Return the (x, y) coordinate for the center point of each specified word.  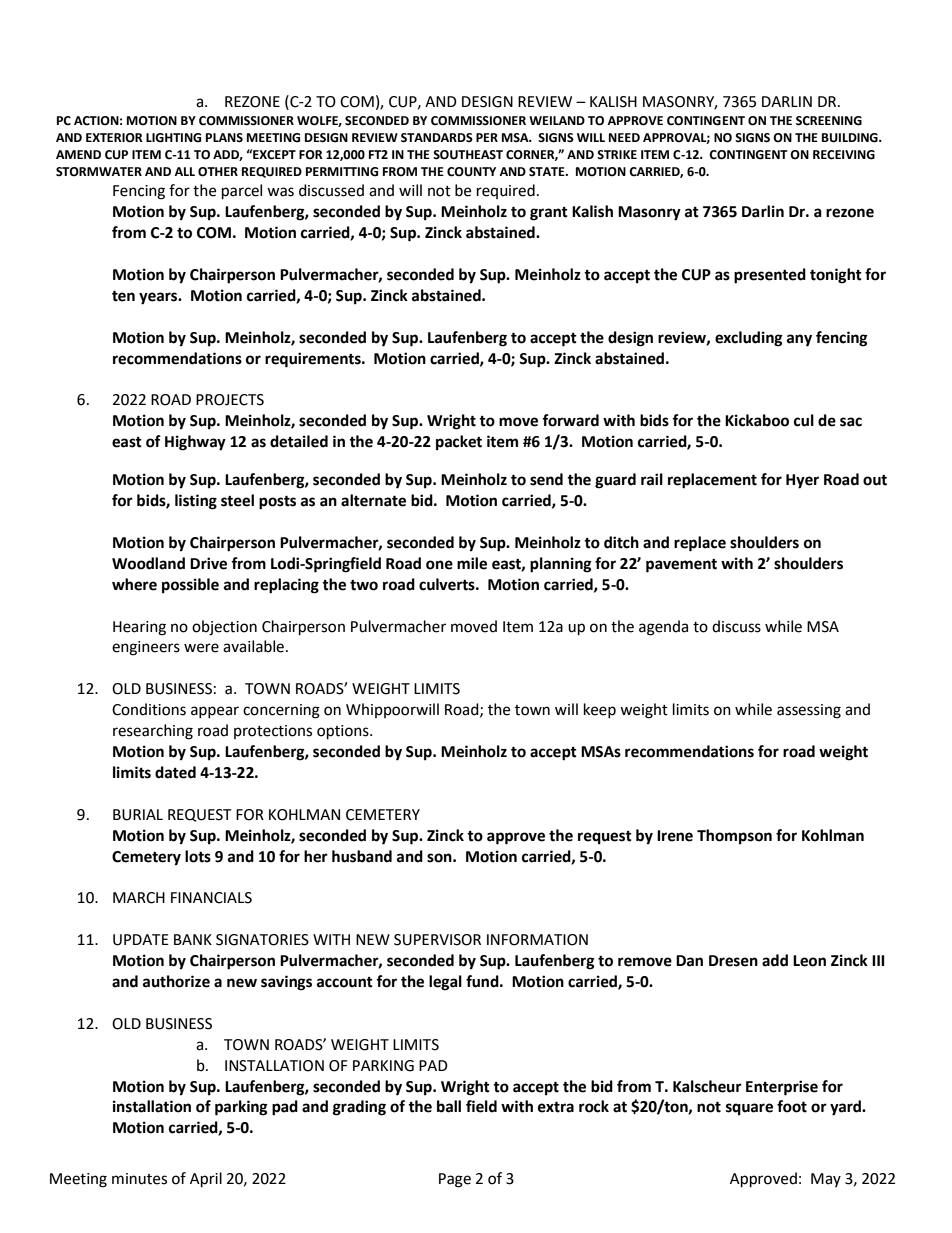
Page (455, 1180)
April (206, 1180)
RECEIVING (844, 155)
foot (792, 1106)
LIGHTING (173, 138)
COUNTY (471, 172)
